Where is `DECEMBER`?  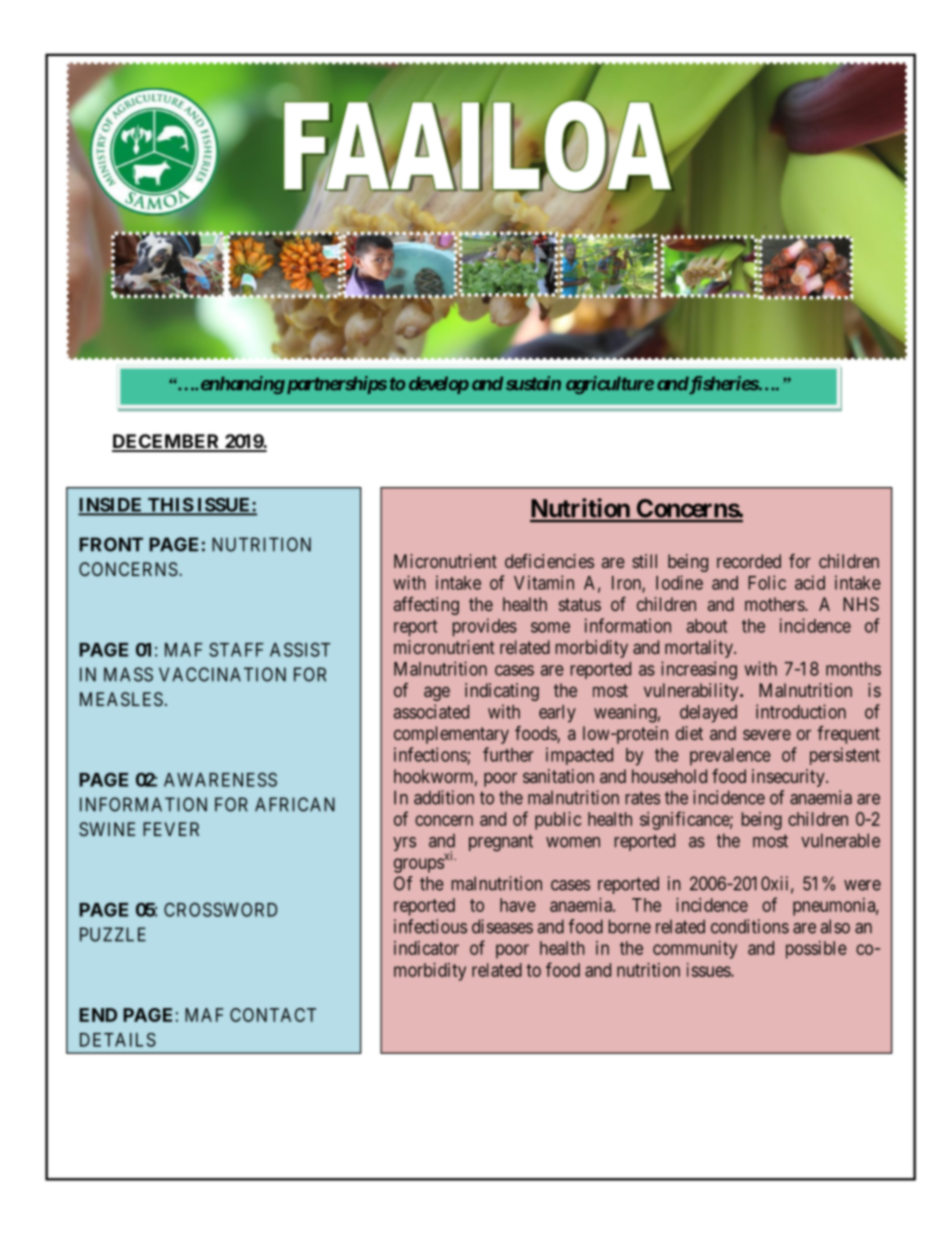
DECEMBER is located at coordinates (167, 442).
